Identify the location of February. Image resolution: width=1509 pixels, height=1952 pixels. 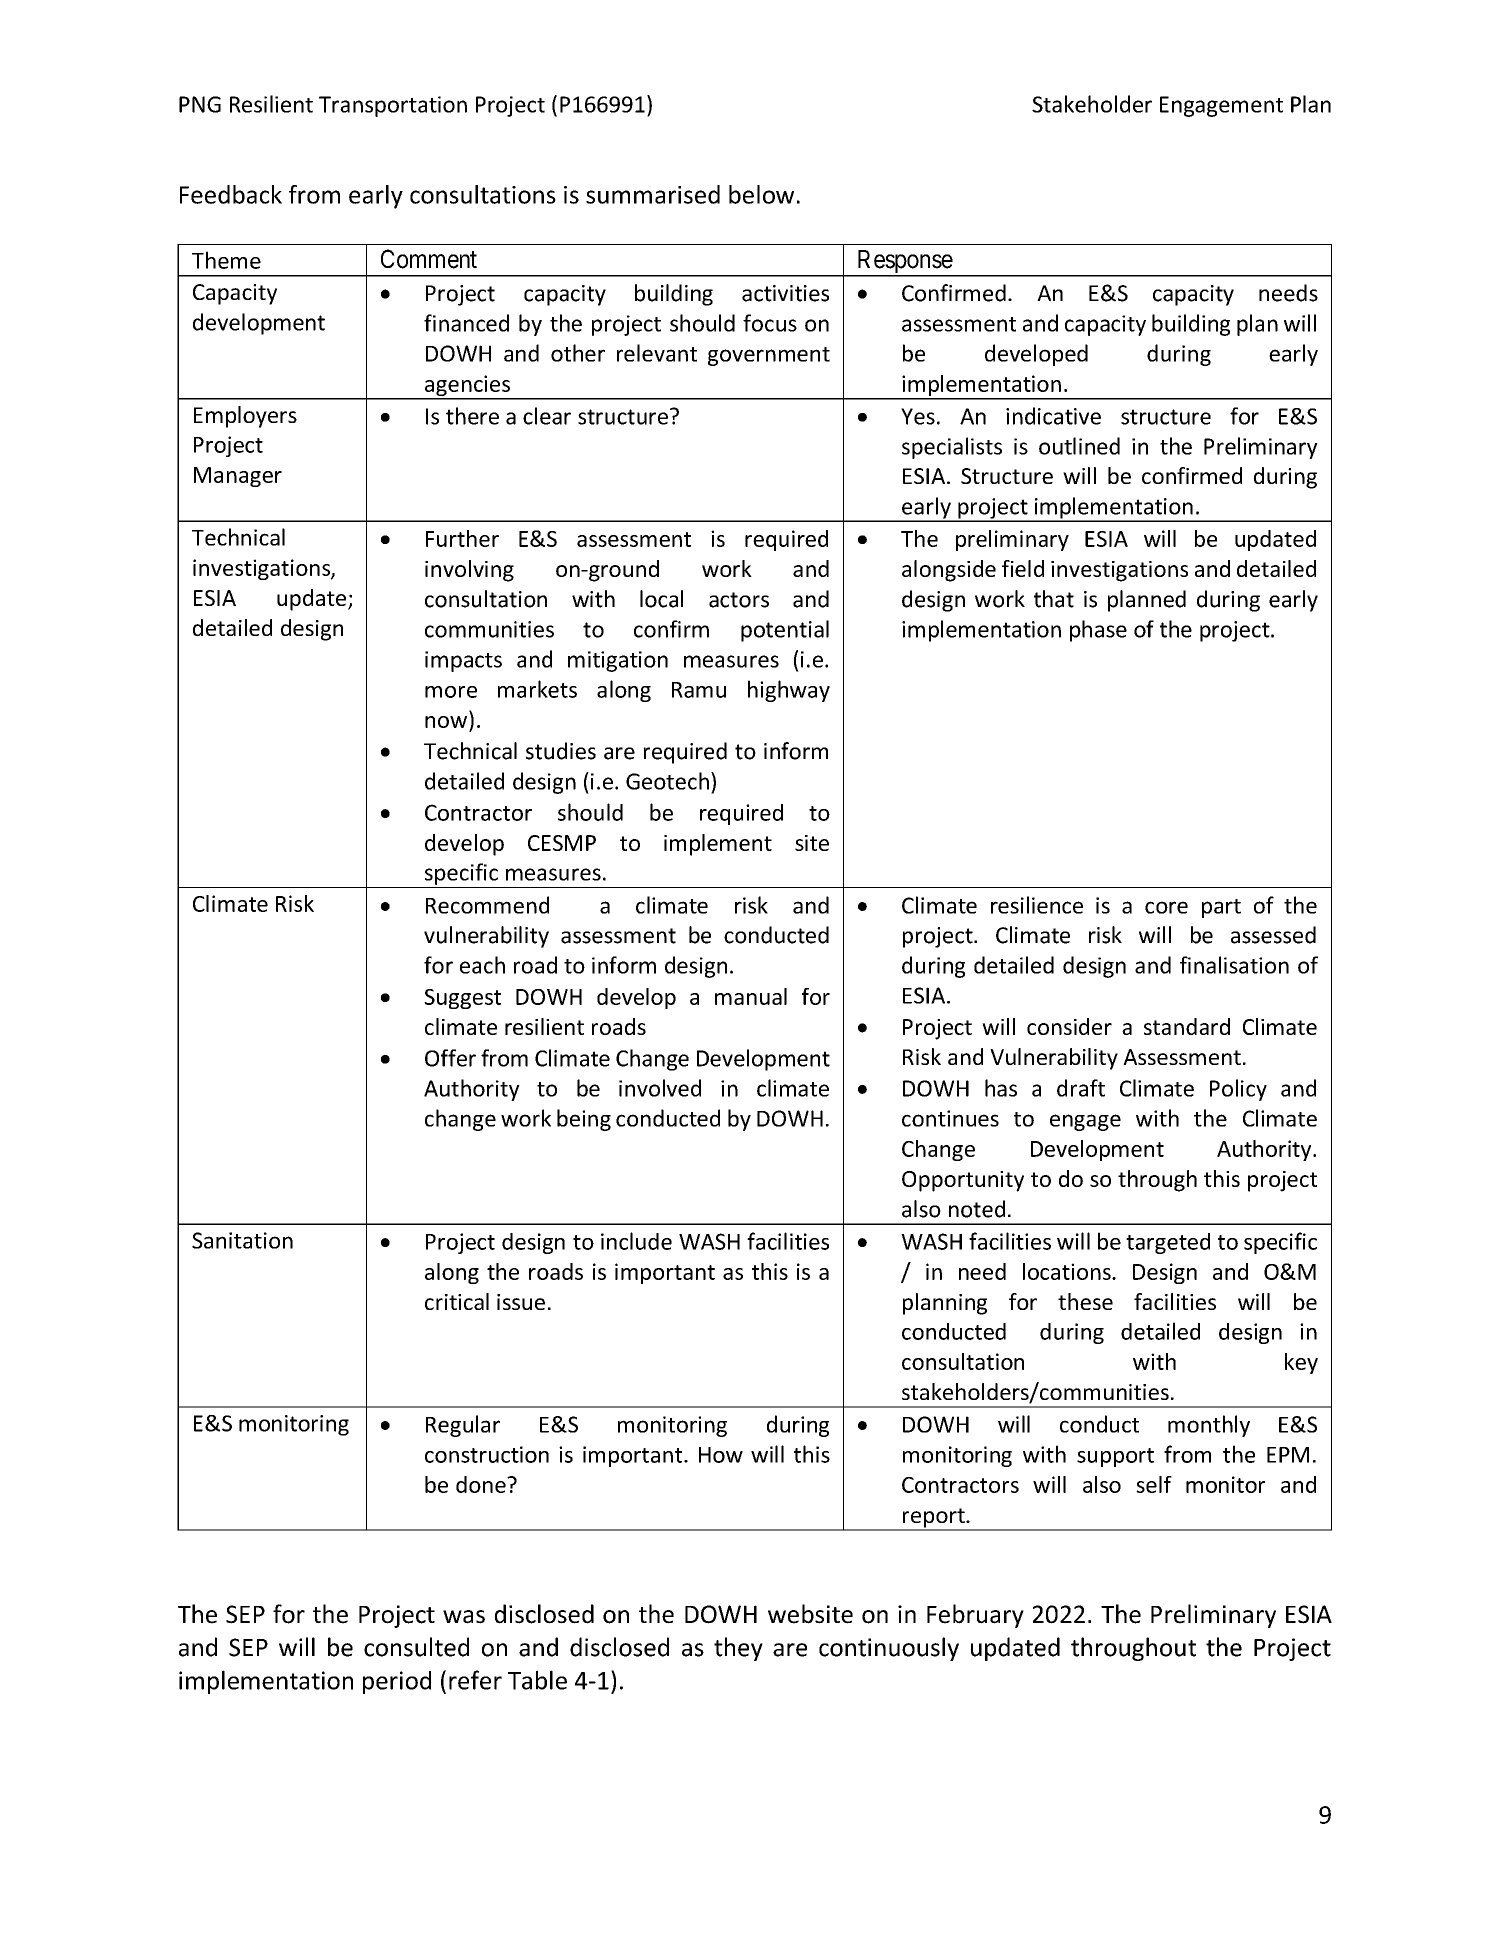
(975, 1616).
